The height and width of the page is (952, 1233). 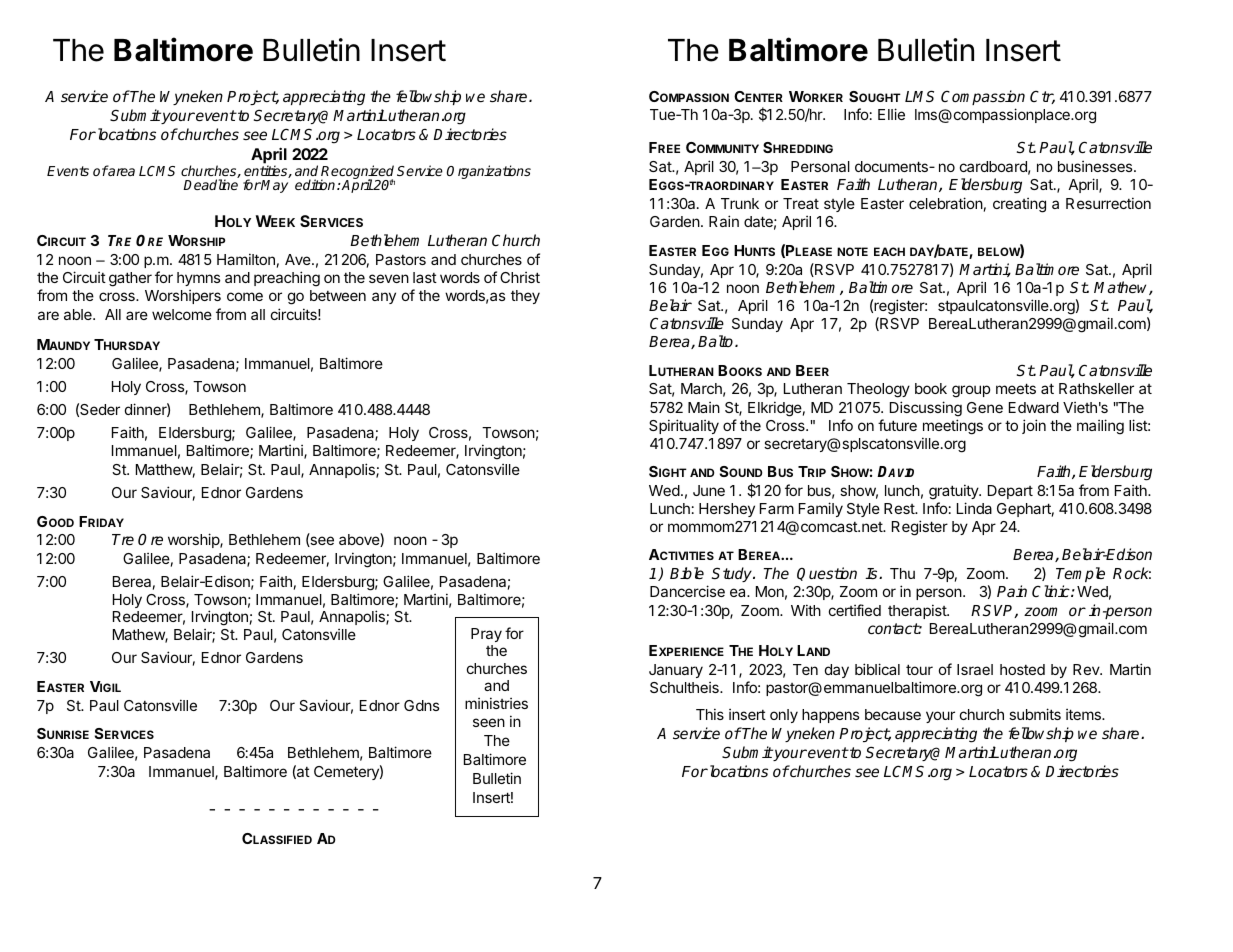 I want to click on Hamilton, so click(x=246, y=259).
